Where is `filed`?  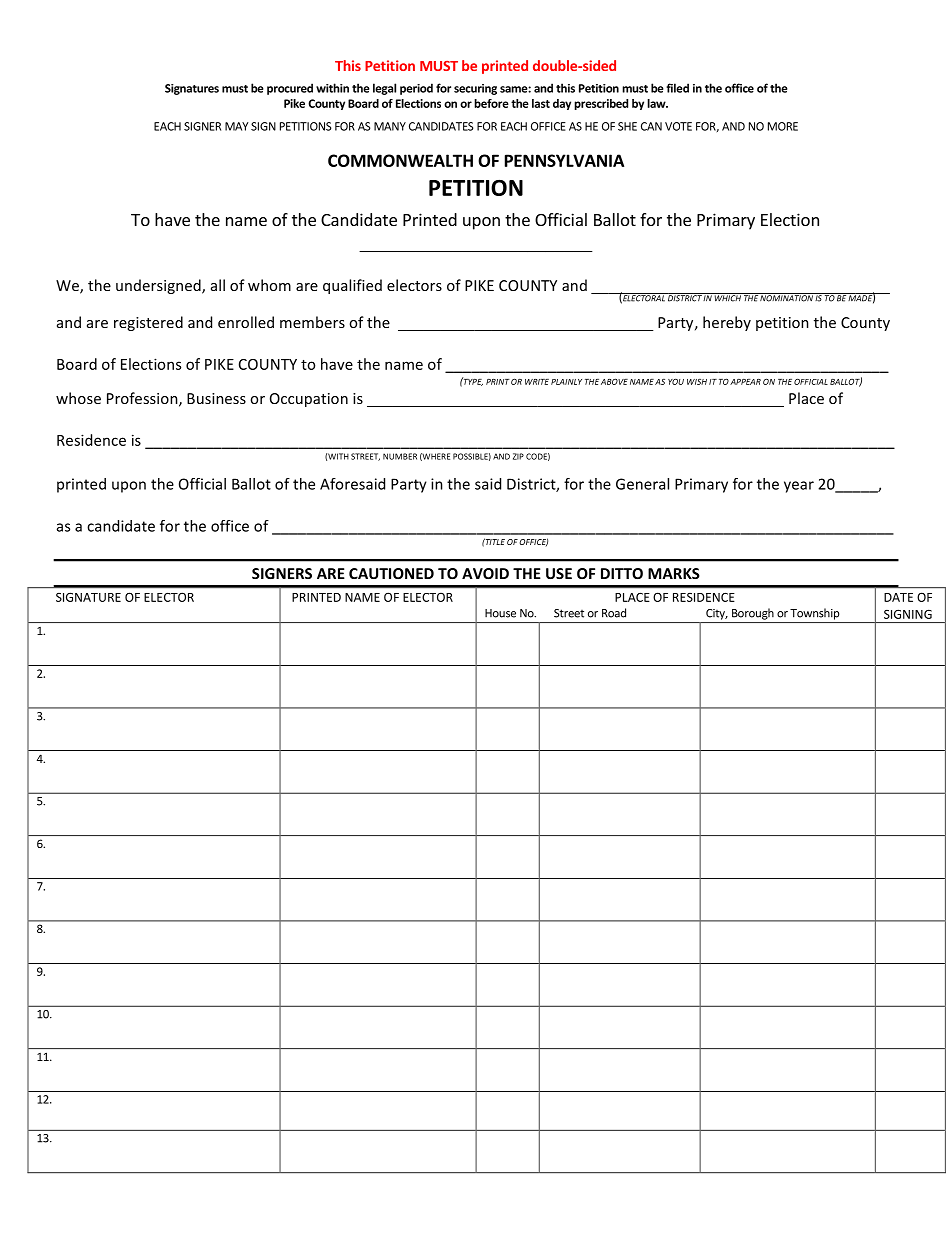
filed is located at coordinates (677, 88).
